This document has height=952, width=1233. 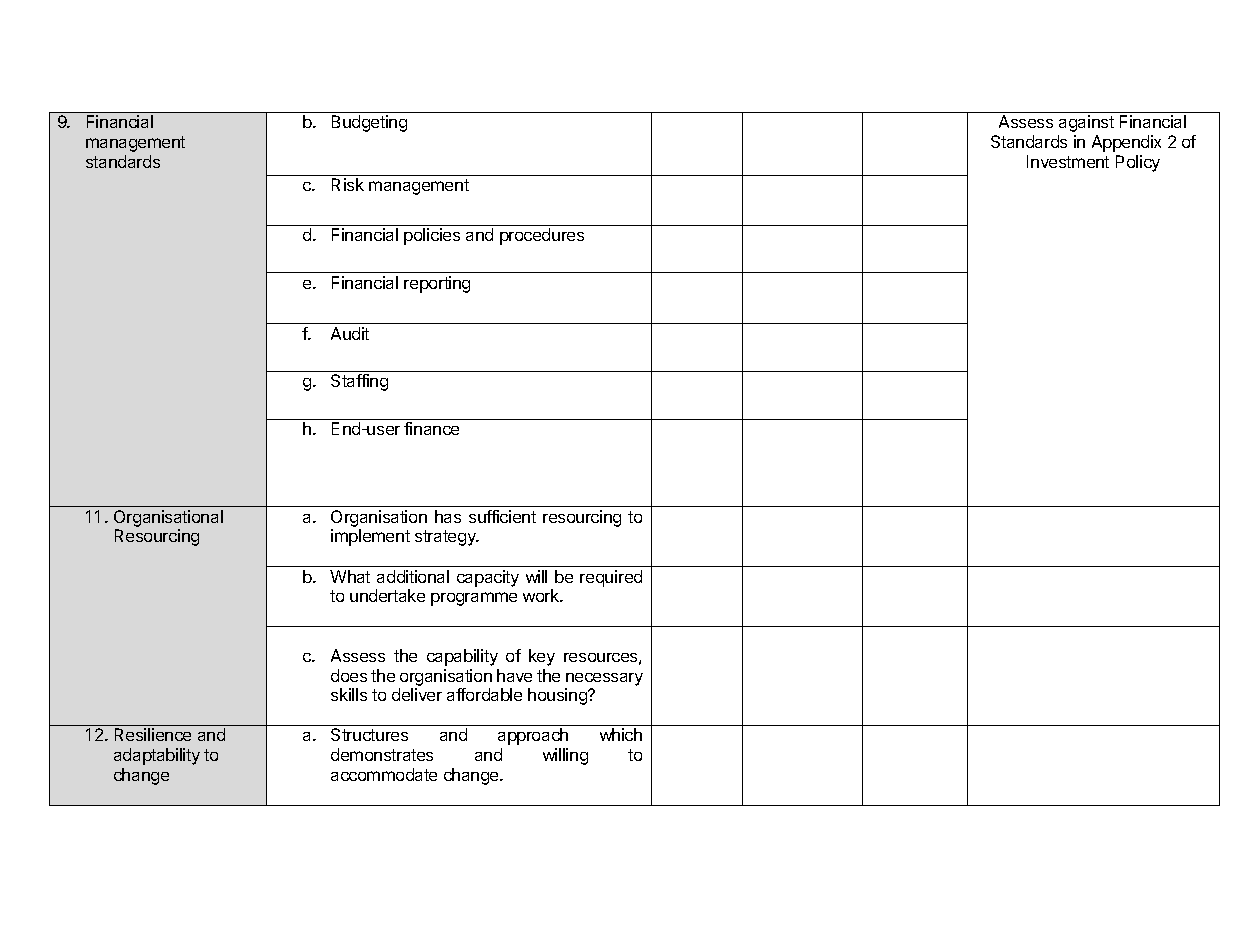 I want to click on Audit, so click(x=350, y=333).
